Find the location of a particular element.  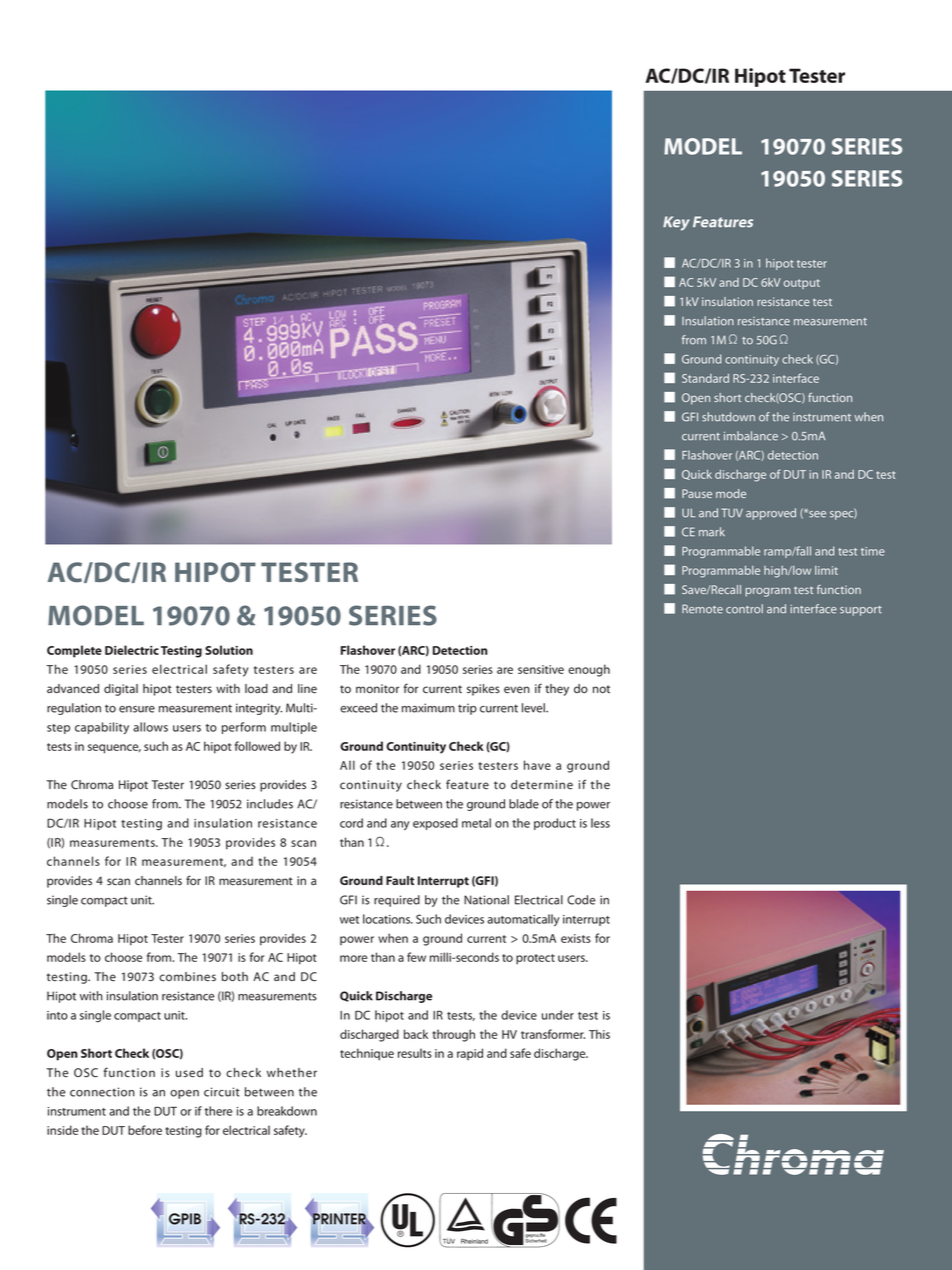

breakdown is located at coordinates (287, 1111).
